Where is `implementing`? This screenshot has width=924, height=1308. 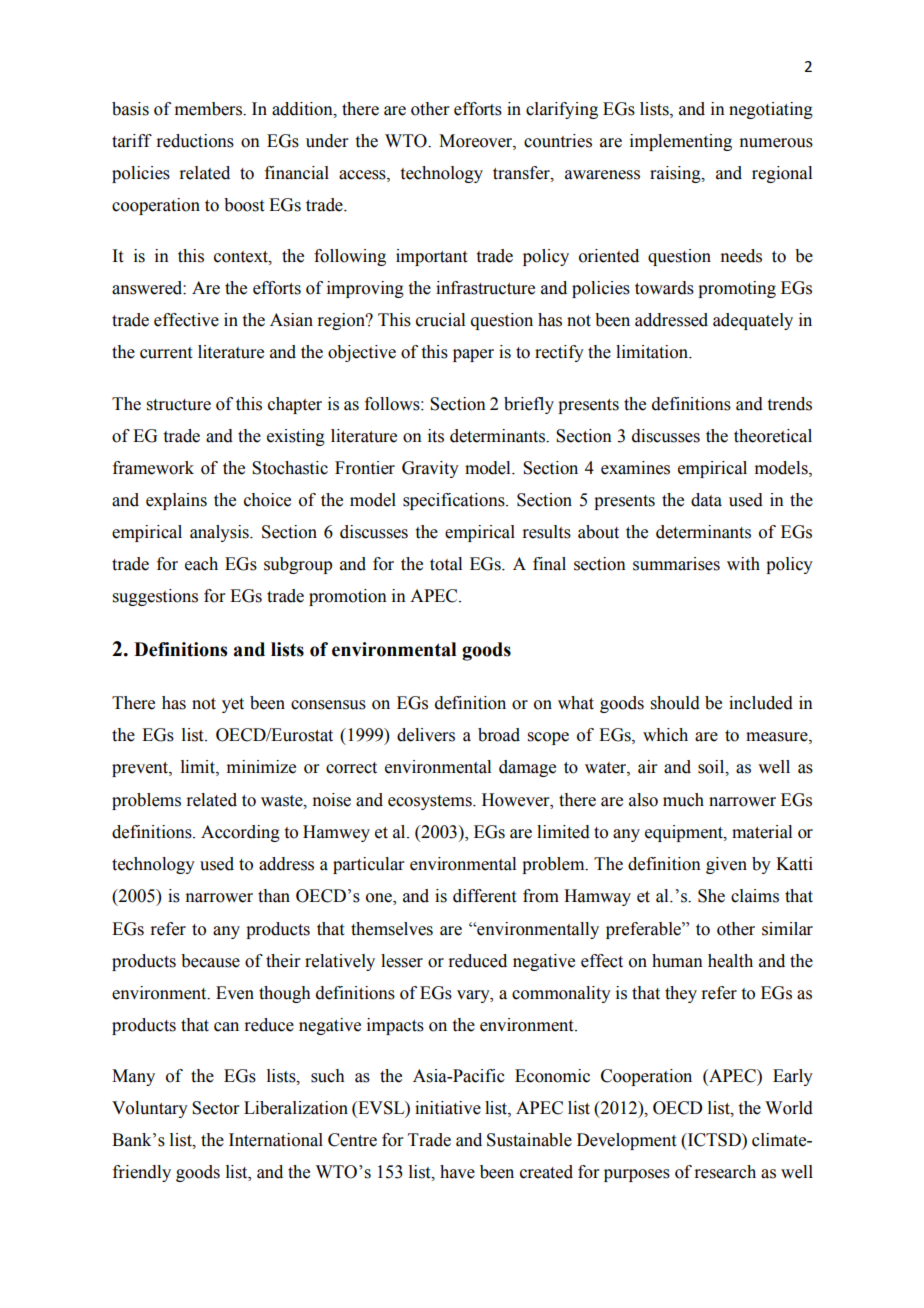 implementing is located at coordinates (681, 142).
